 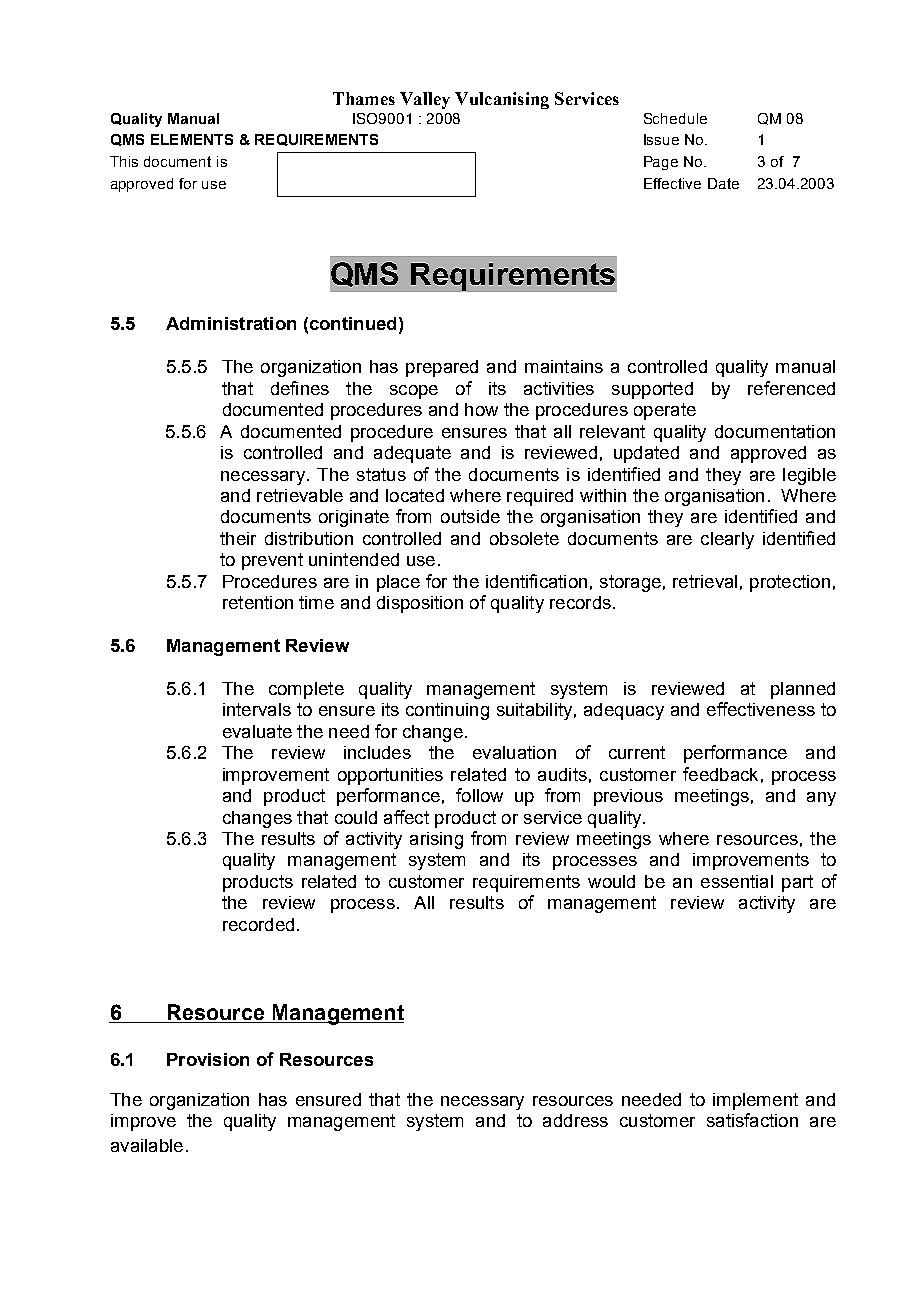 What do you see at coordinates (575, 1120) in the document?
I see `address` at bounding box center [575, 1120].
